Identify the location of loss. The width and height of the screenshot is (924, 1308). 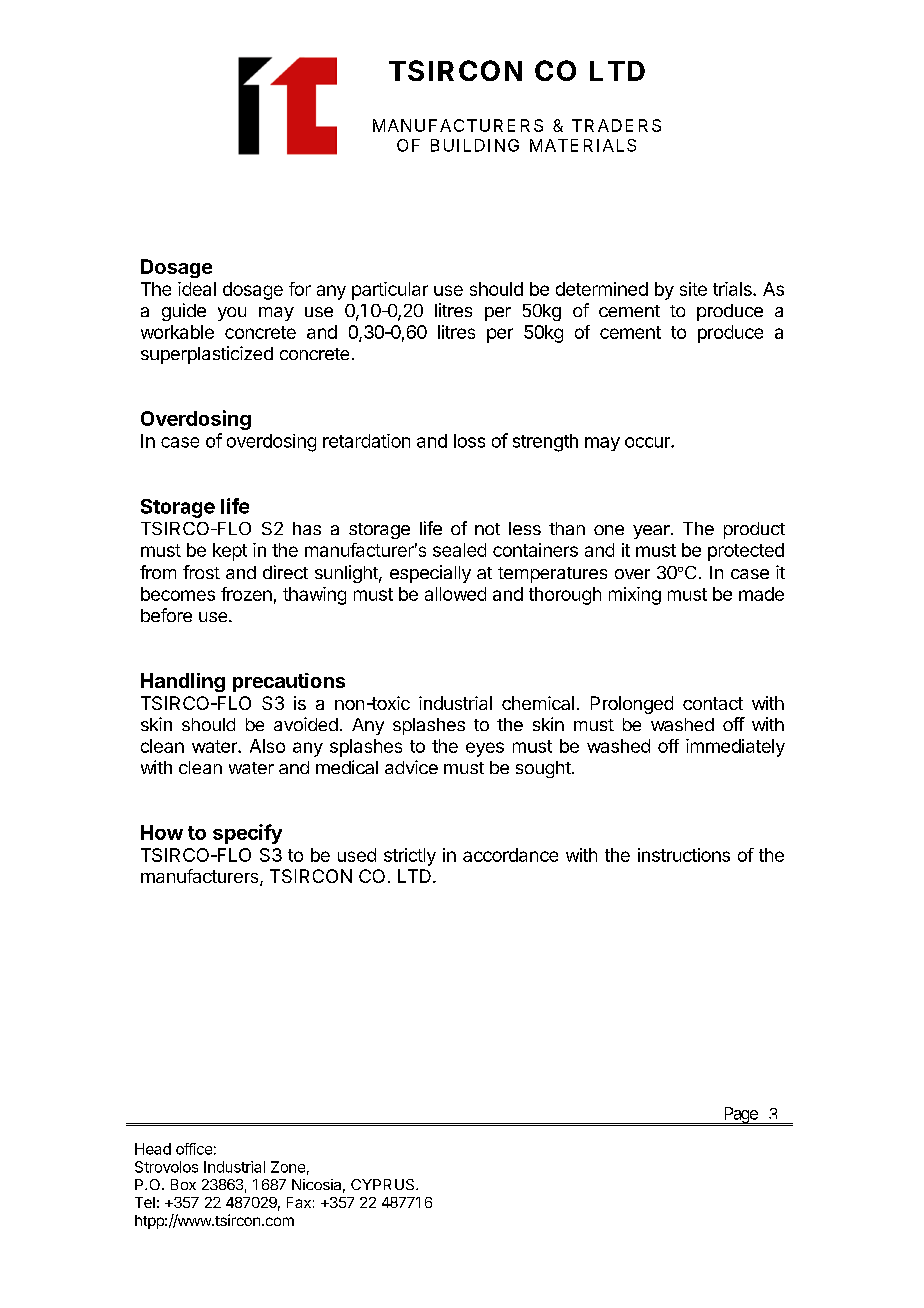
(469, 441).
